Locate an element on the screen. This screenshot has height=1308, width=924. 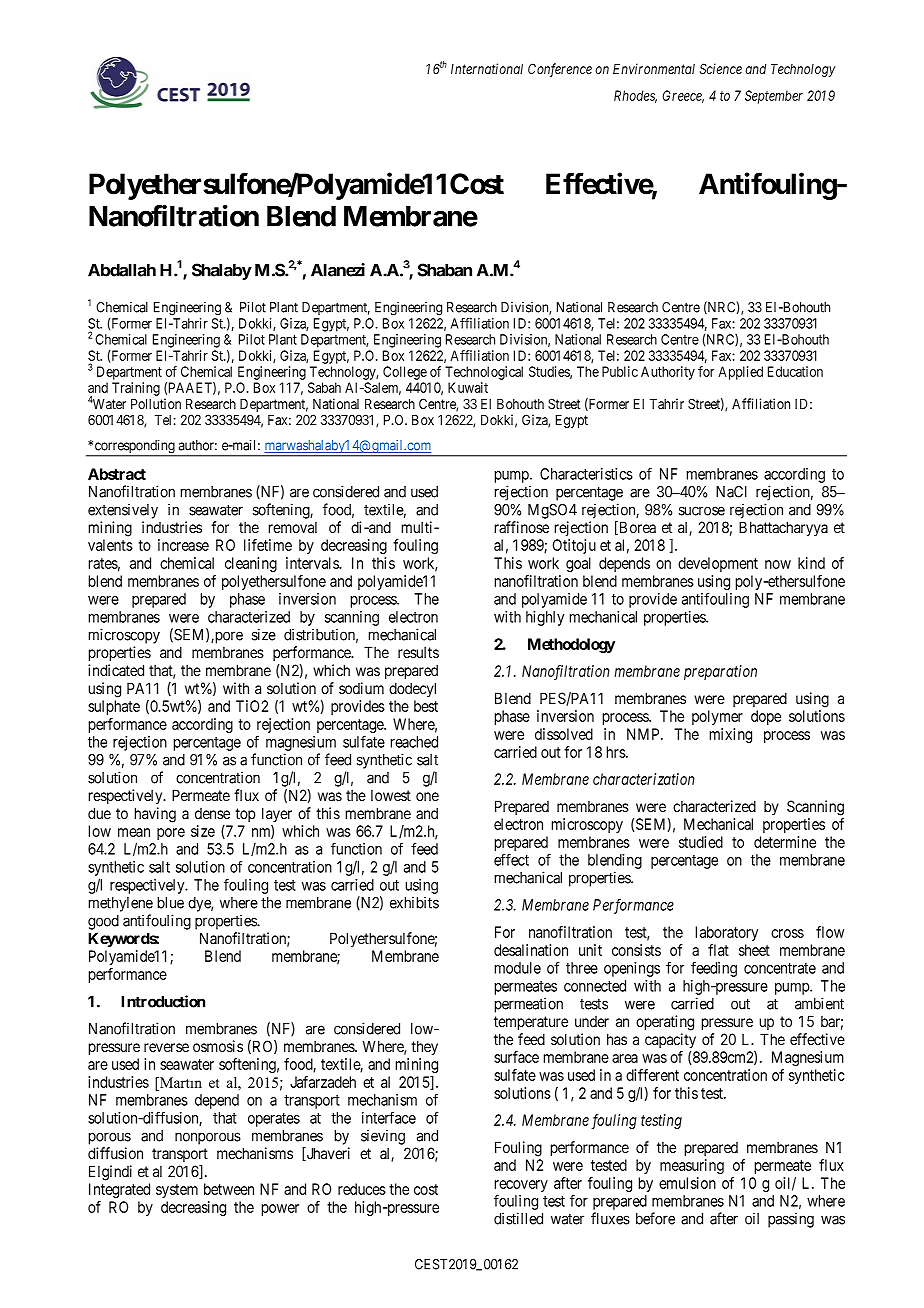
system is located at coordinates (177, 1191).
